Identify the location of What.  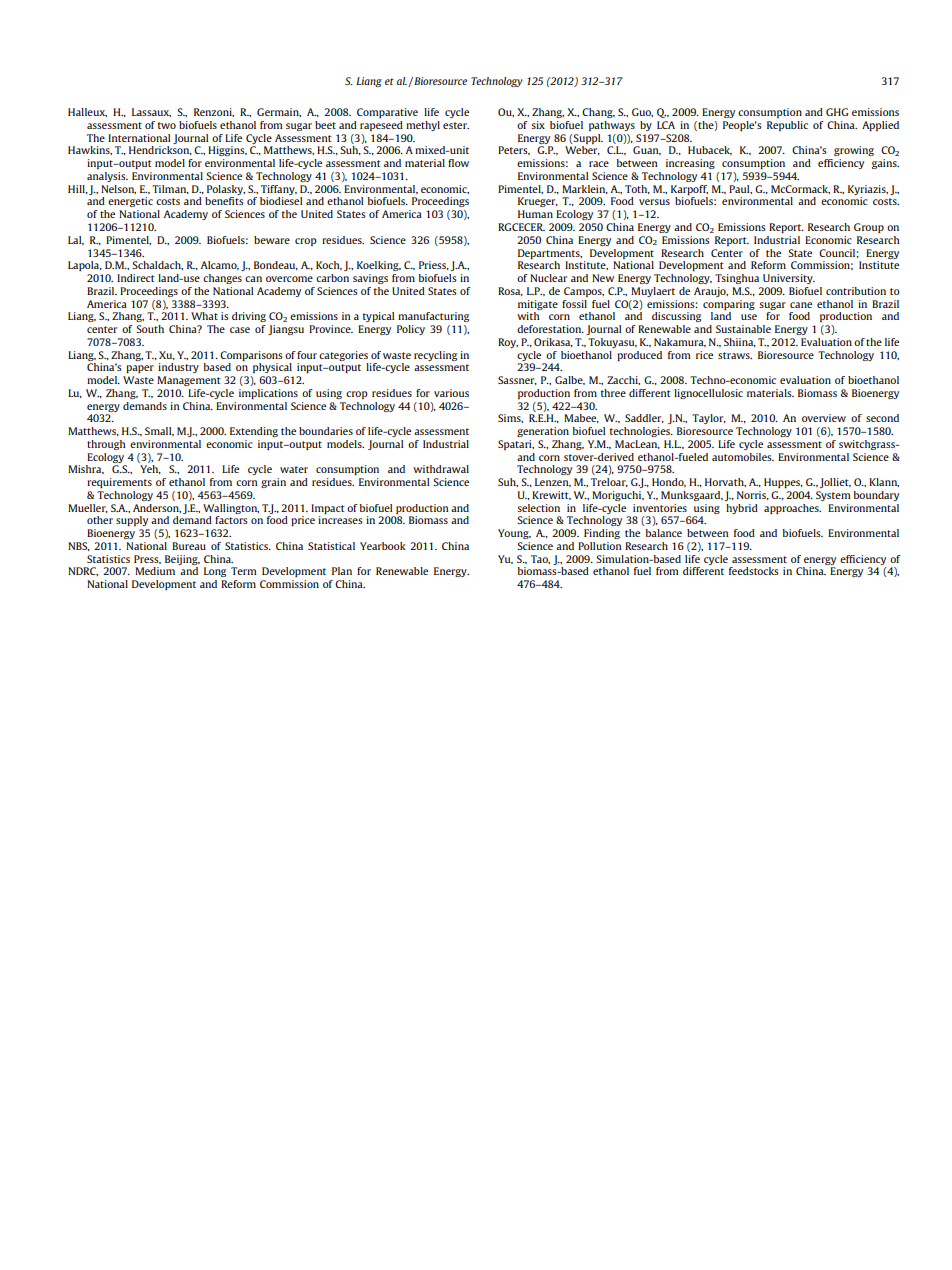
(204, 316).
